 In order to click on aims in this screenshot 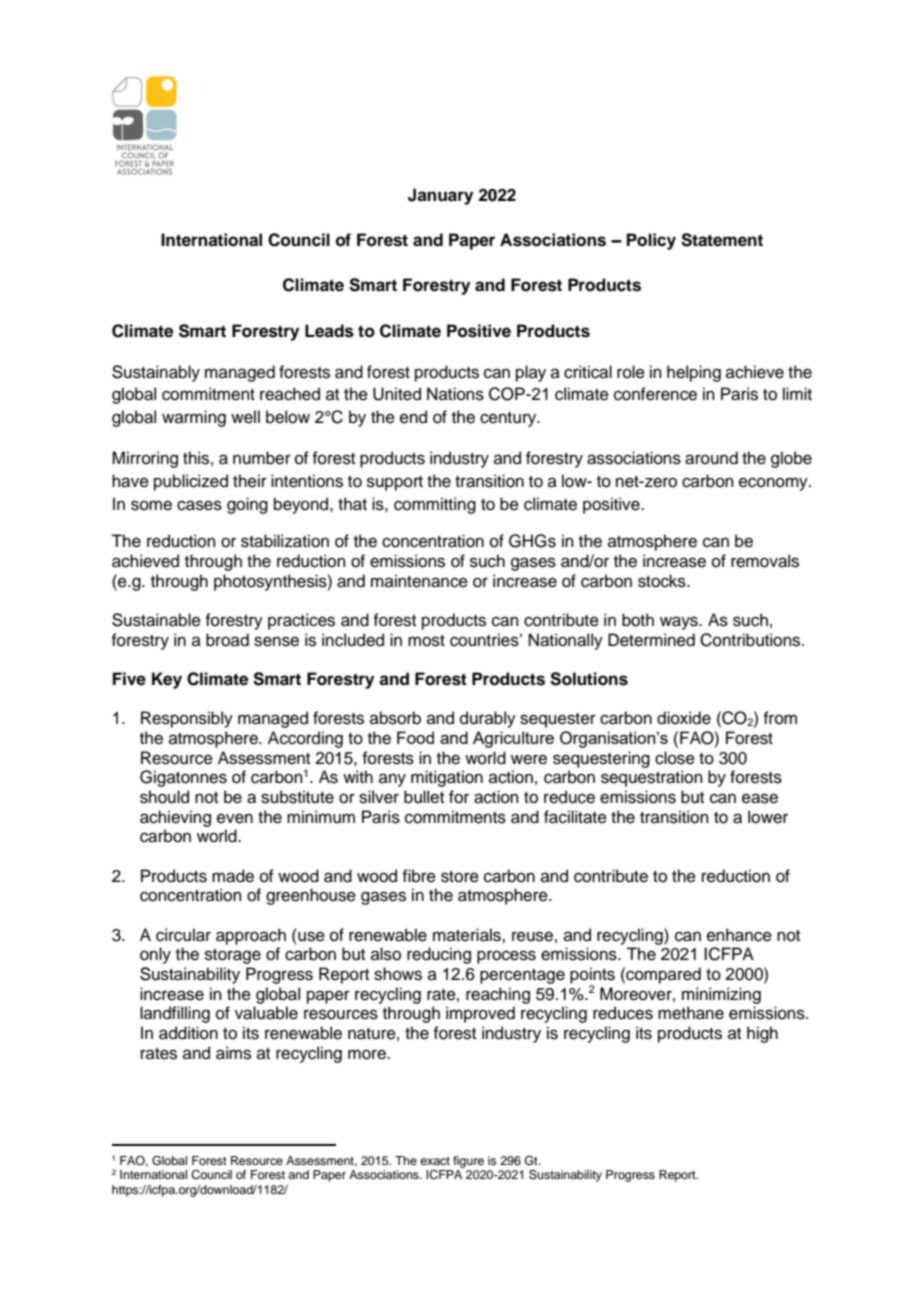, I will do `click(233, 1053)`.
